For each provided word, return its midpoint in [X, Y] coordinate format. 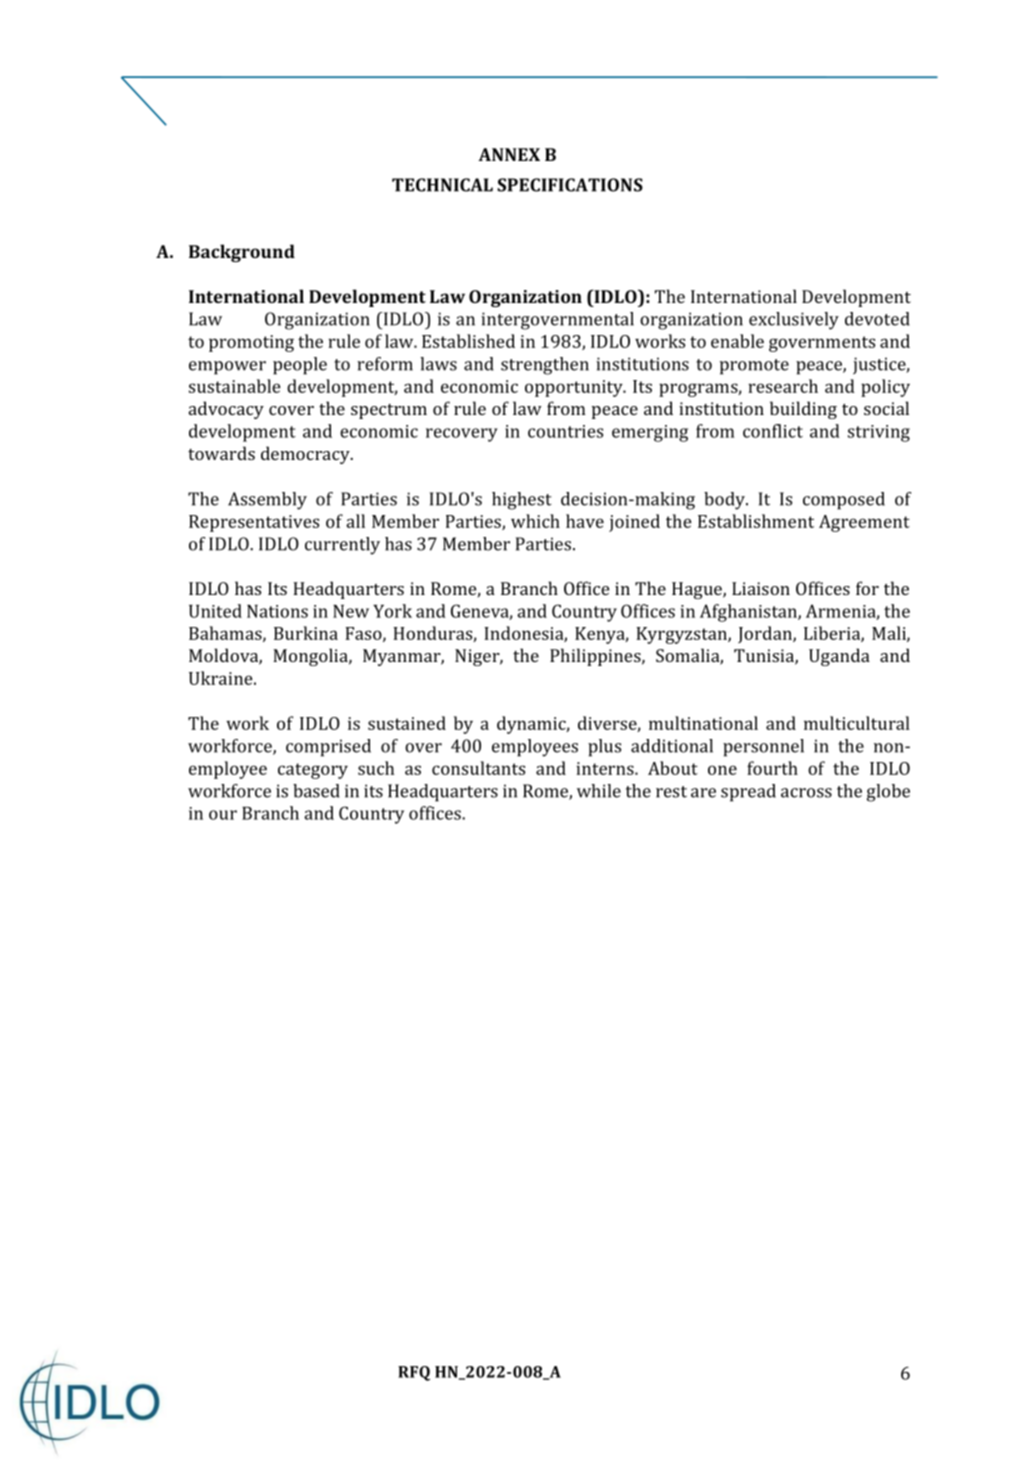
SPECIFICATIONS [570, 185]
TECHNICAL [442, 185]
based [316, 791]
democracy [306, 455]
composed [844, 501]
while [599, 791]
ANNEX [509, 154]
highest [522, 501]
